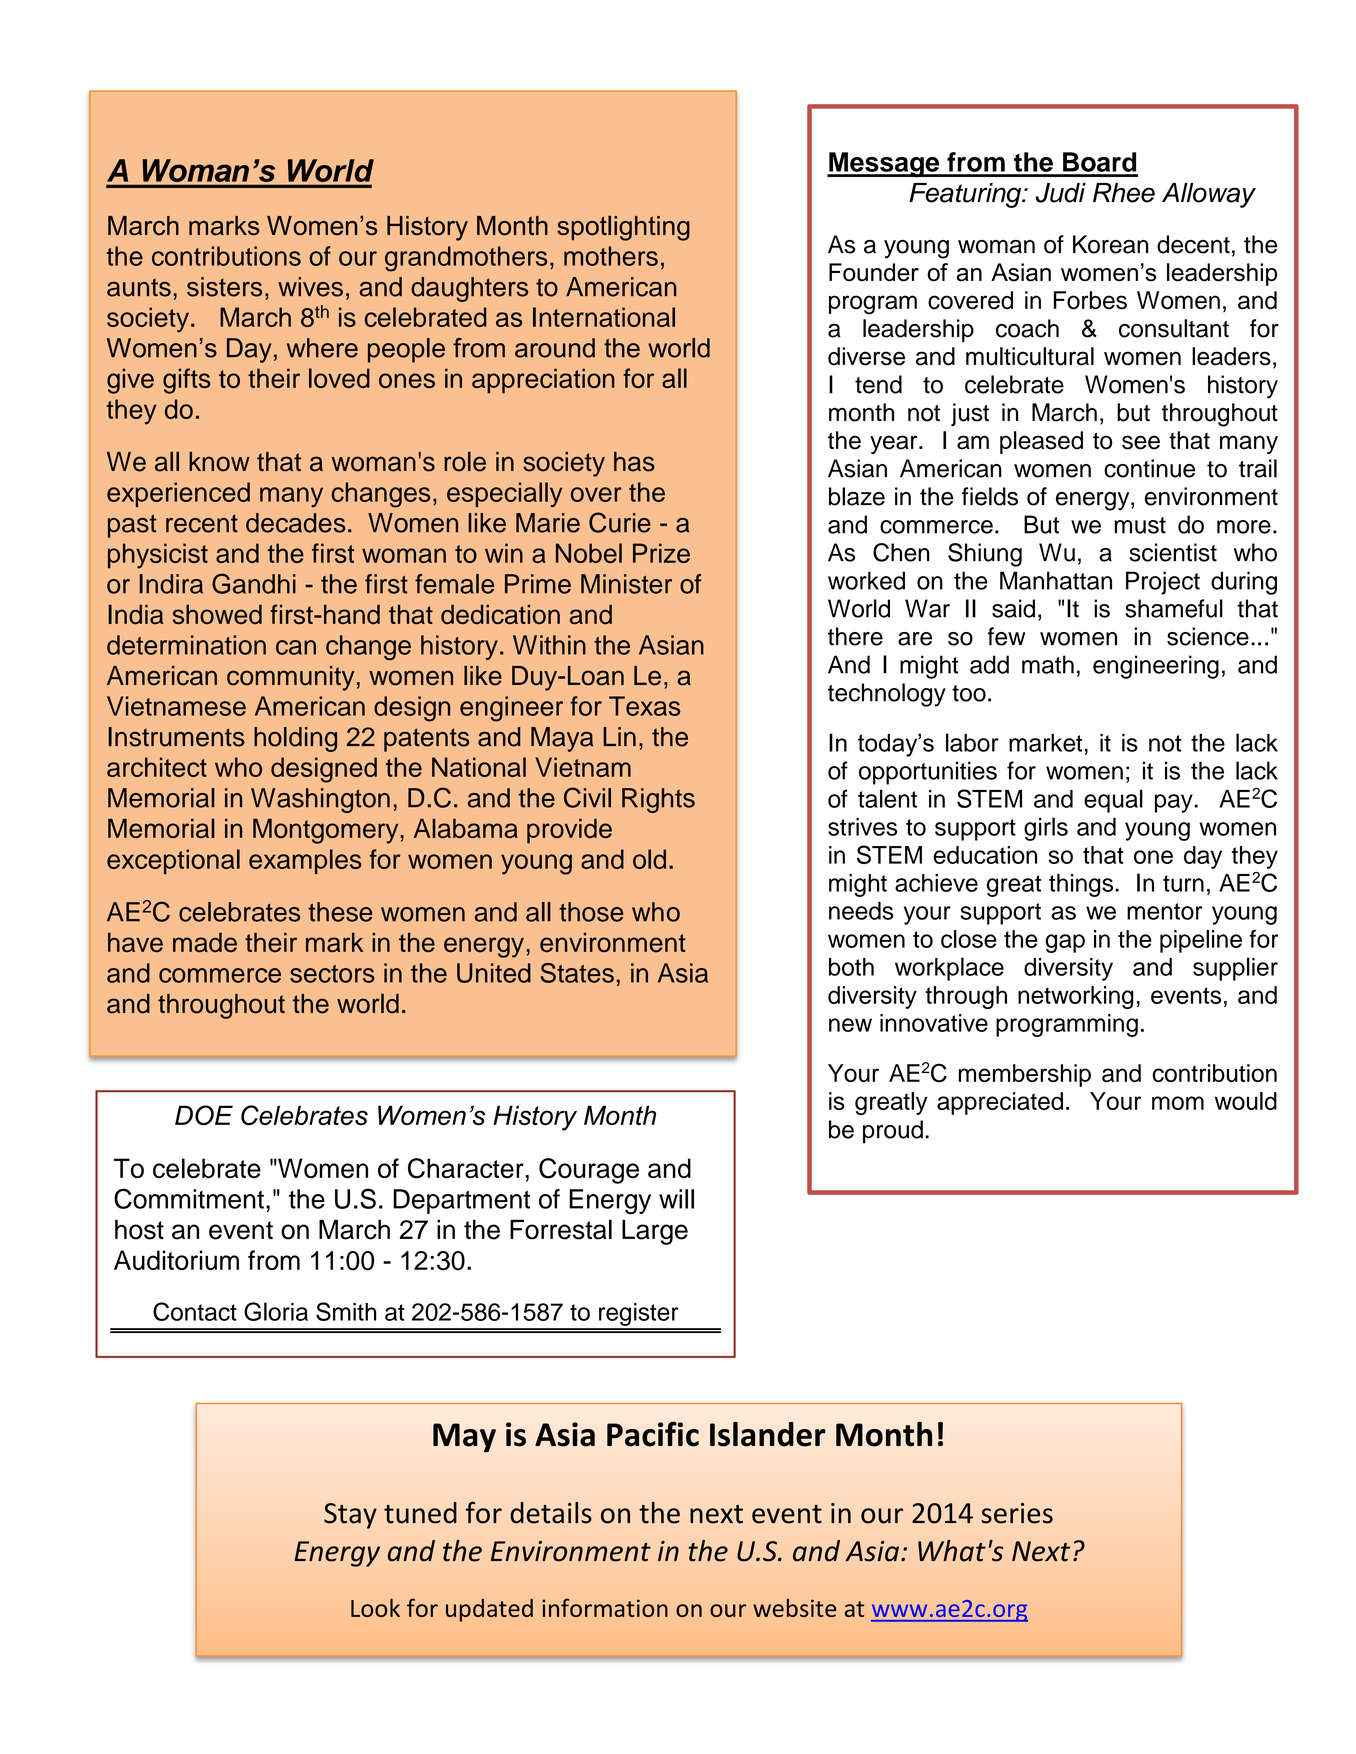  Describe the element at coordinates (224, 287) in the screenshot. I see `sisters` at that location.
